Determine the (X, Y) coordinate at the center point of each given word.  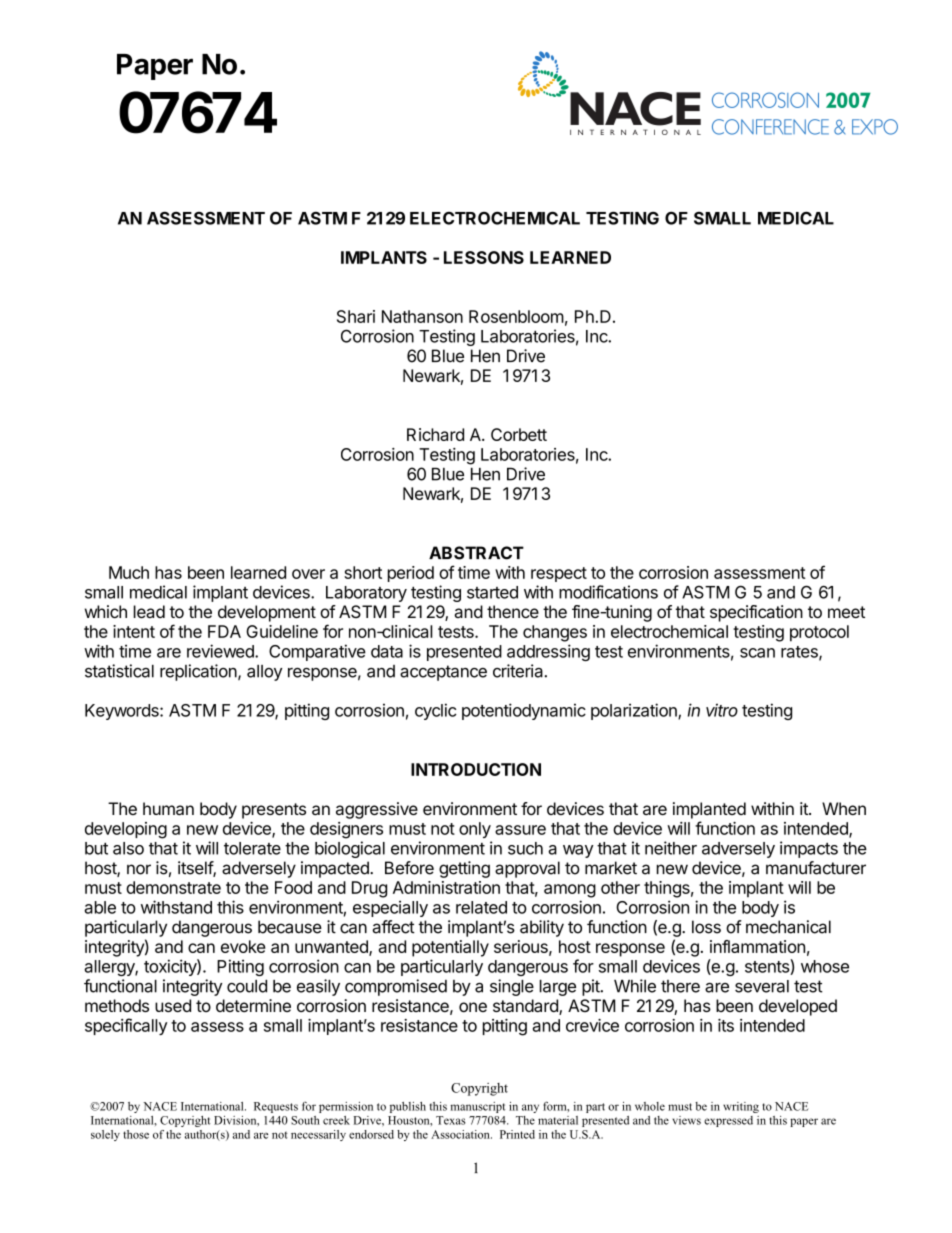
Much (129, 572)
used (173, 1005)
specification (756, 613)
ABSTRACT (476, 553)
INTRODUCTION (476, 769)
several (762, 986)
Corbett (519, 434)
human (168, 808)
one (473, 1007)
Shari (356, 316)
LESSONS (484, 257)
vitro (722, 710)
